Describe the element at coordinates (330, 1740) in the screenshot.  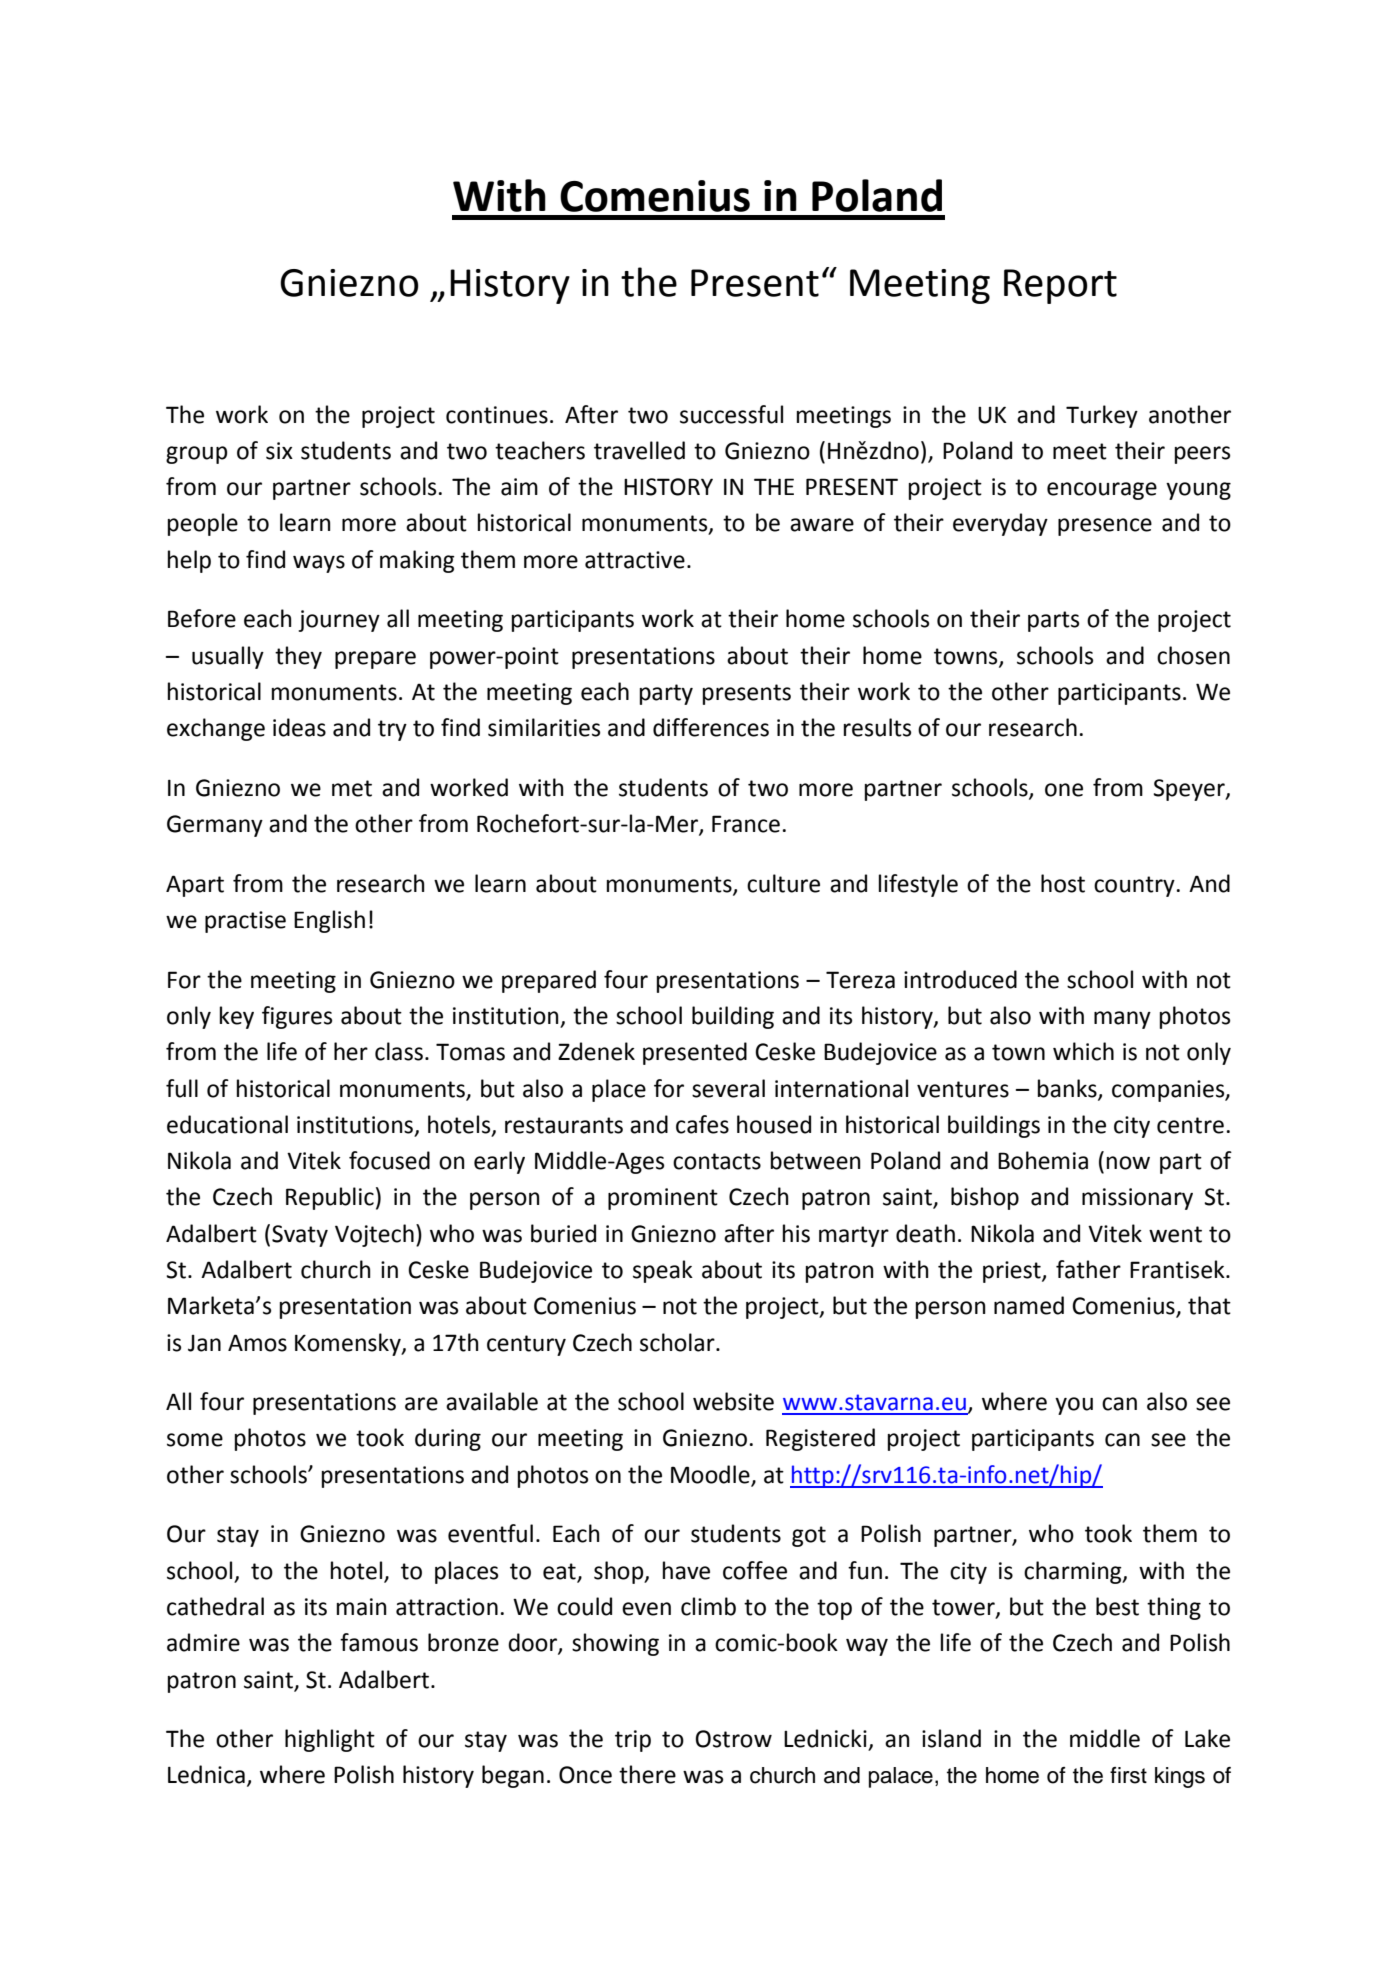
I see `highlight` at that location.
